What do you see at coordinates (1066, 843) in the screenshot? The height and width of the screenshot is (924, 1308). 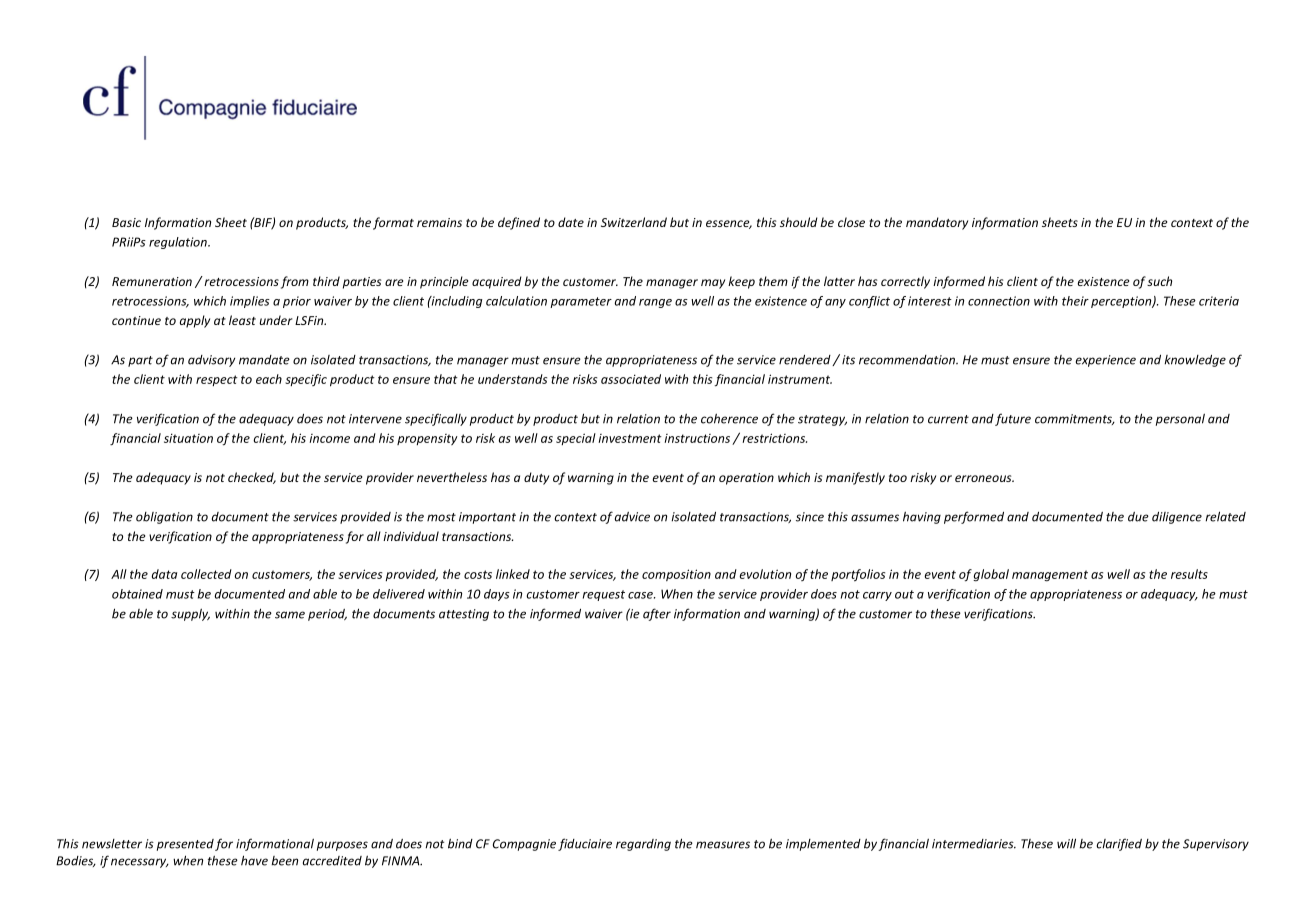 I see `will` at bounding box center [1066, 843].
